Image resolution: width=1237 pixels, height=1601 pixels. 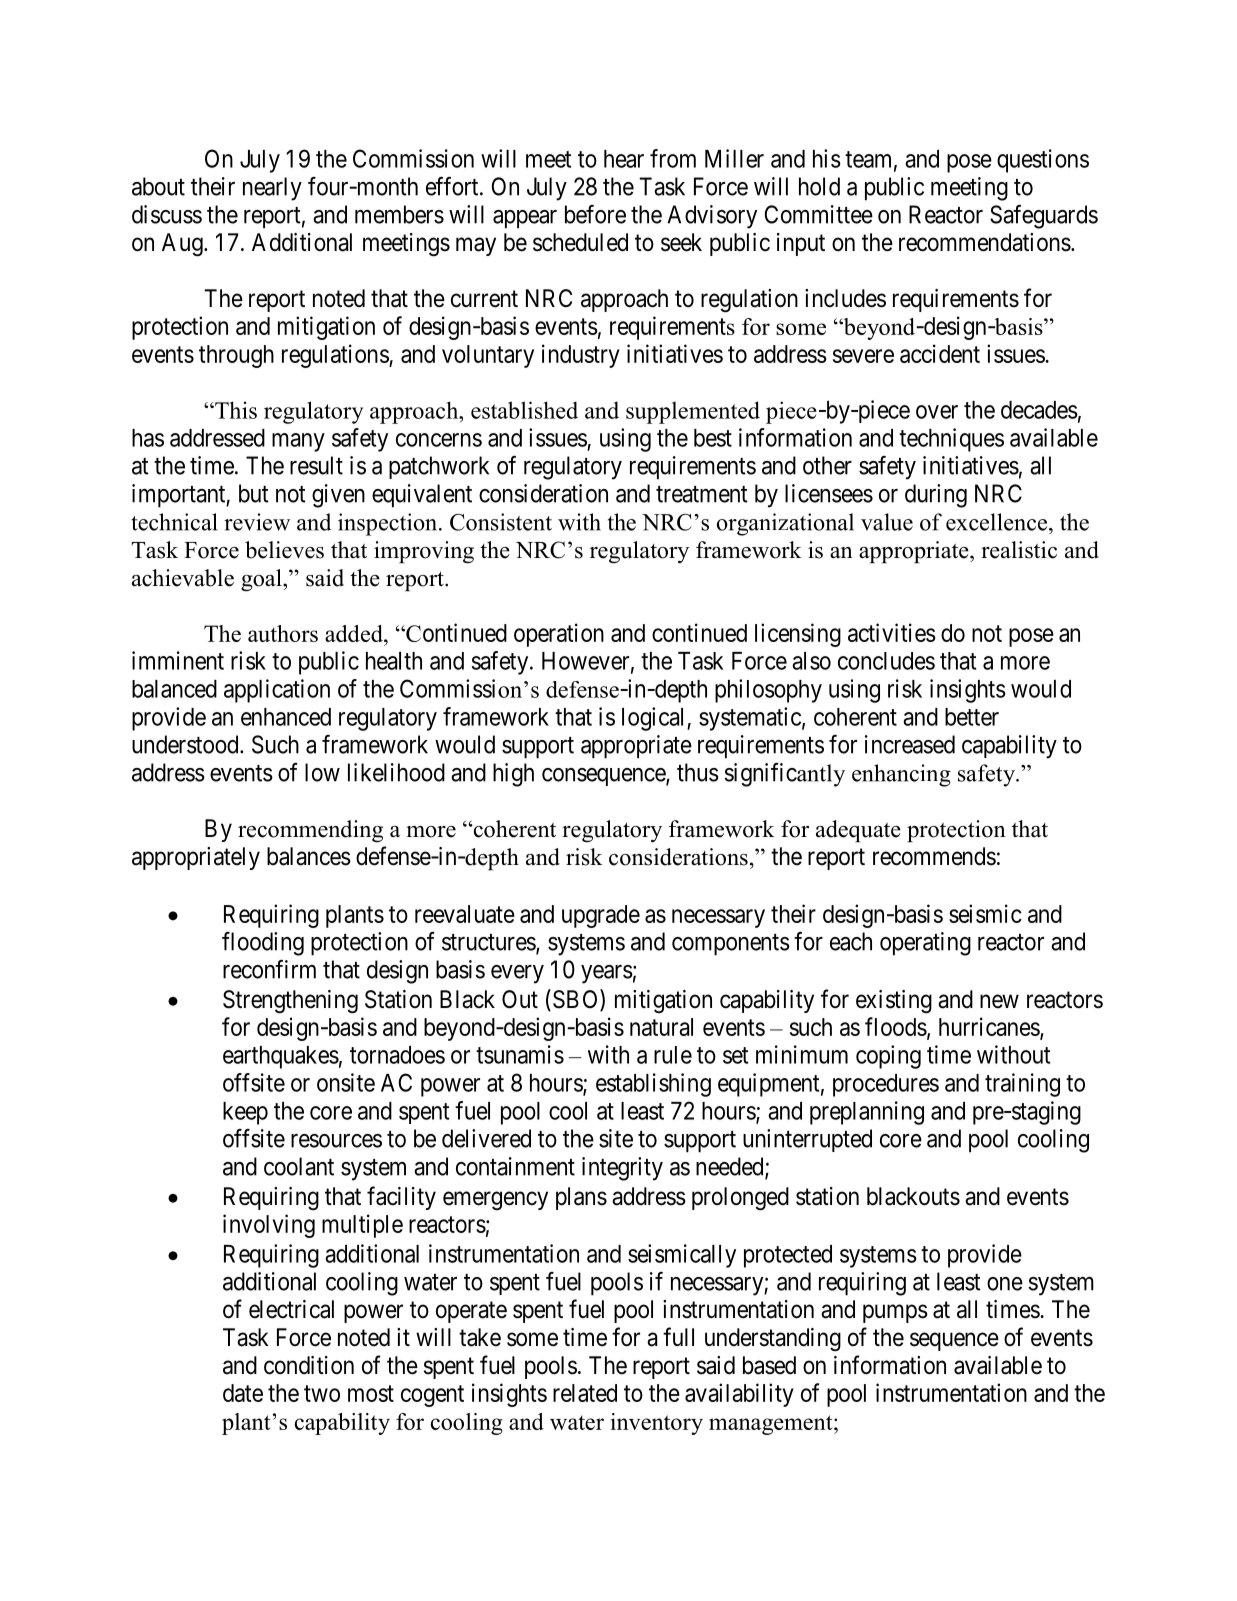 What do you see at coordinates (601, 916) in the screenshot?
I see `upgrade` at bounding box center [601, 916].
